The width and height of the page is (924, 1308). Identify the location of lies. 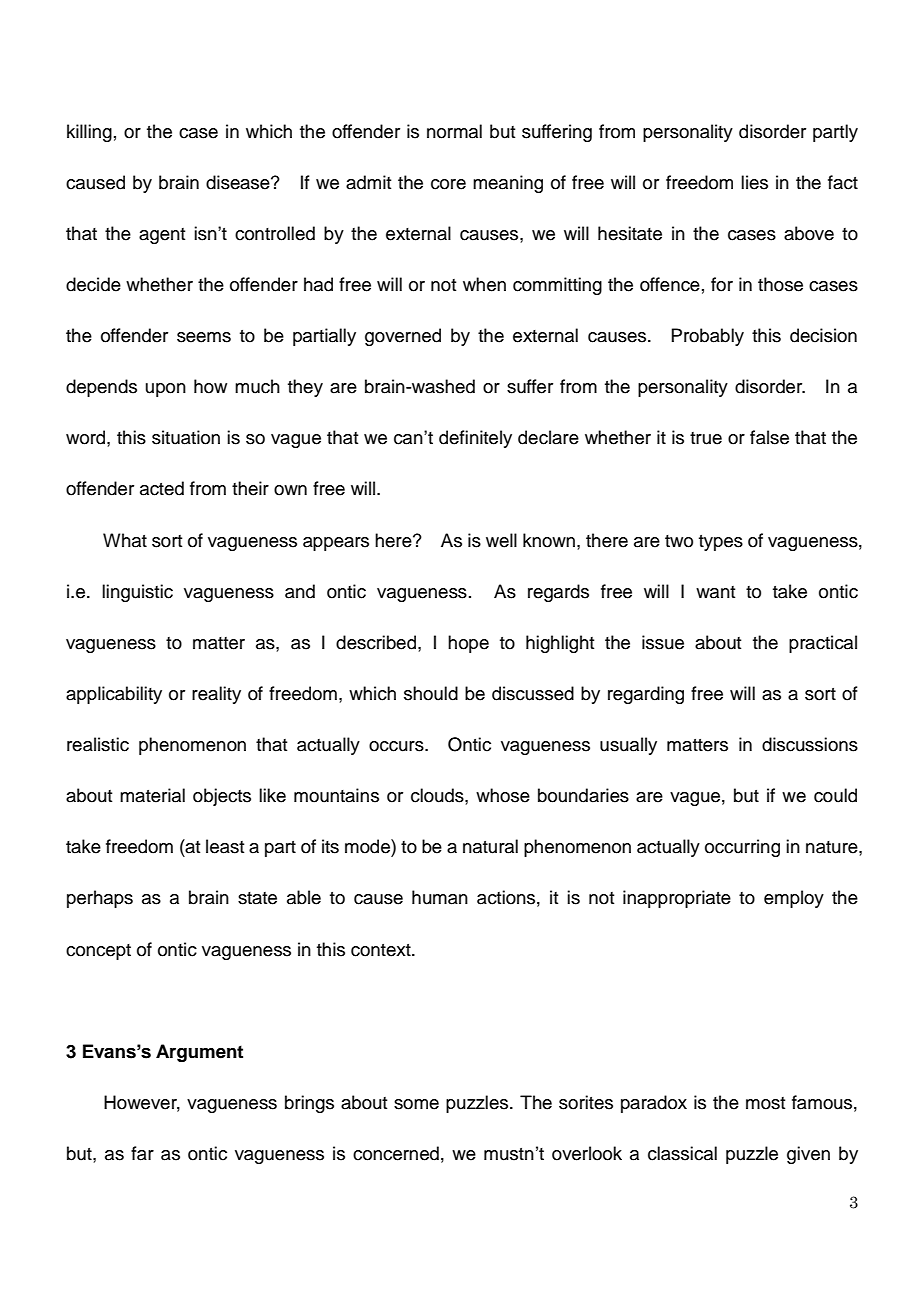
(754, 182).
